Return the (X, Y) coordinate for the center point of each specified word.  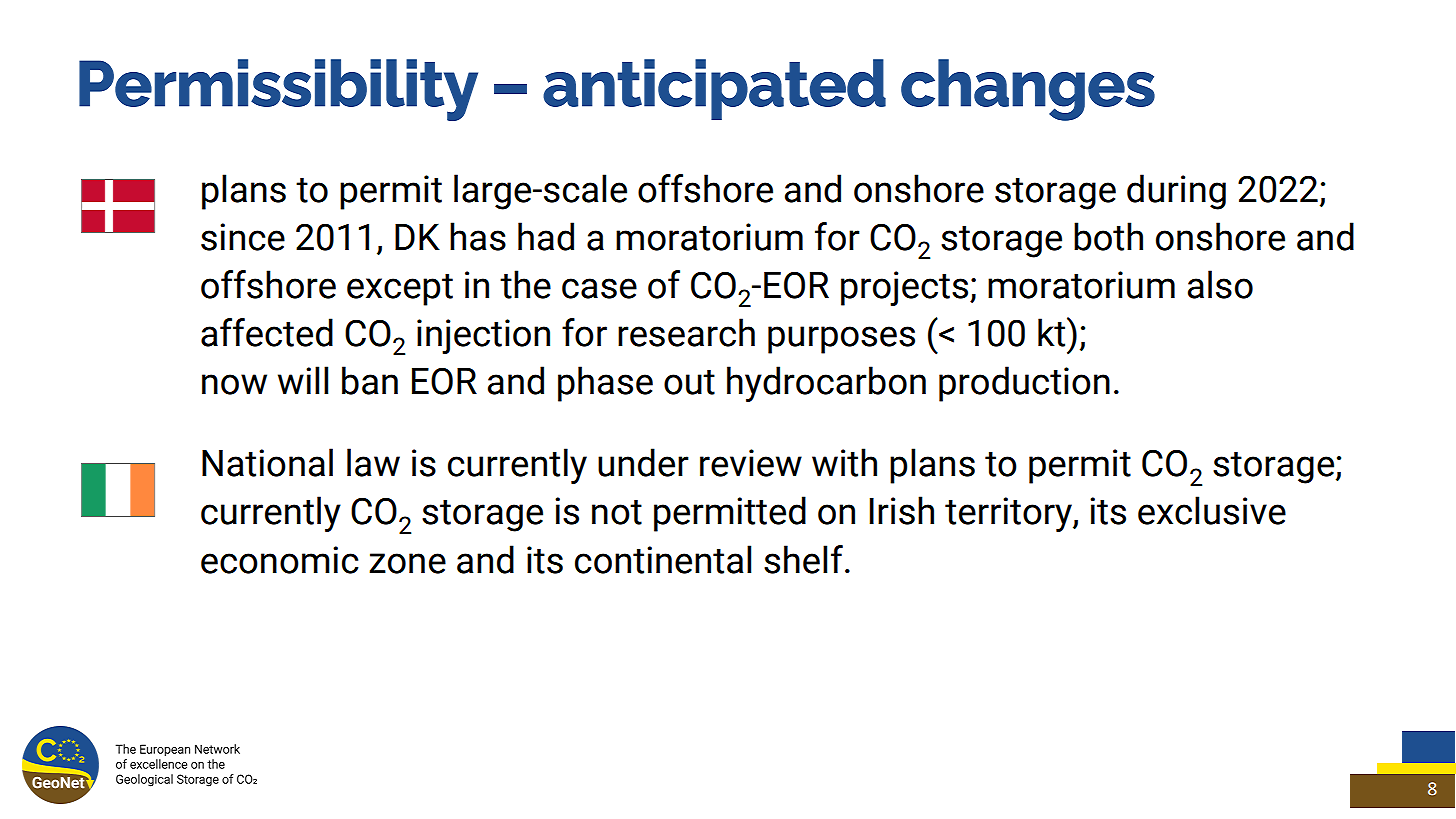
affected (267, 332)
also (1220, 284)
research (686, 332)
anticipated (714, 89)
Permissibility (278, 90)
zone (407, 563)
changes (1028, 90)
